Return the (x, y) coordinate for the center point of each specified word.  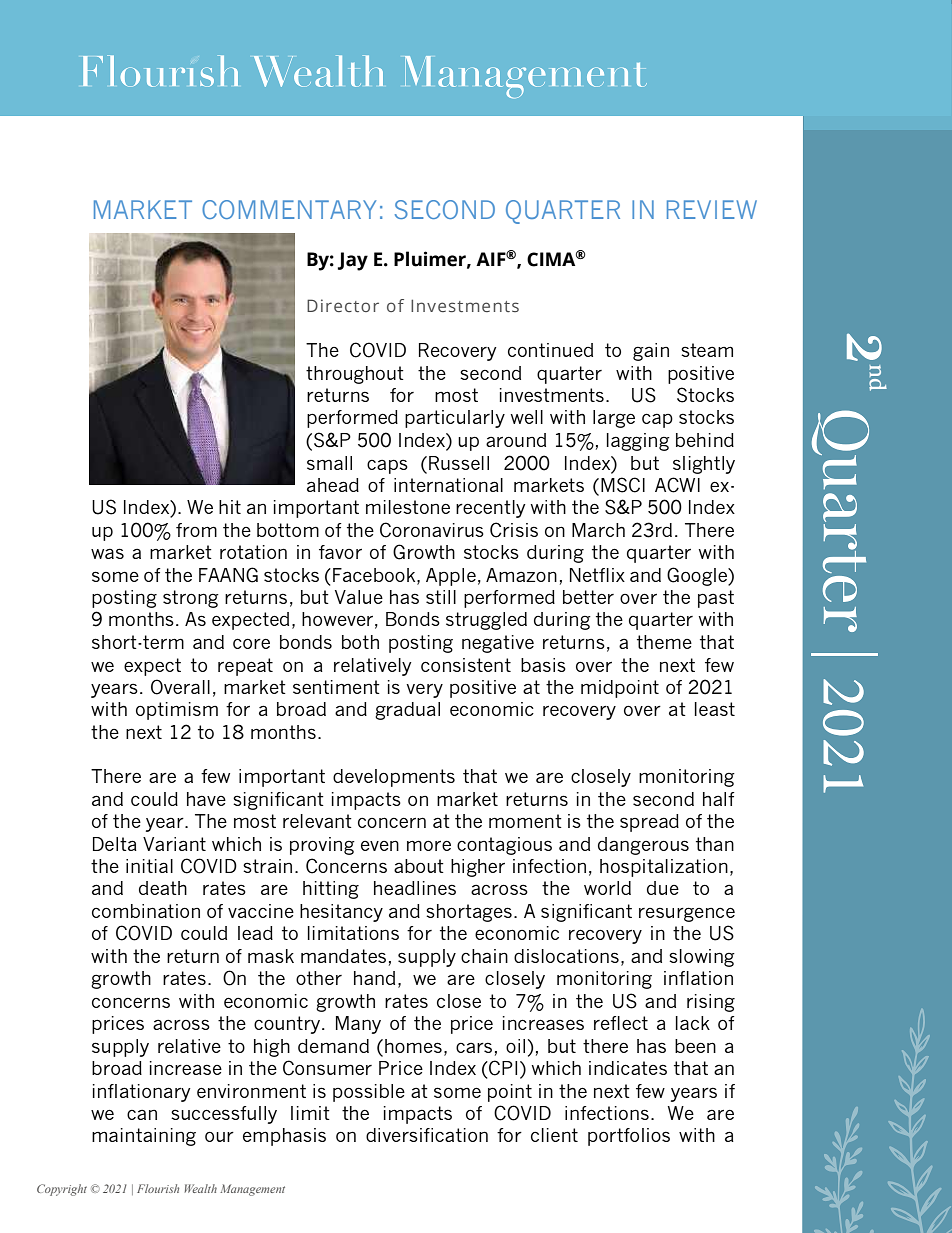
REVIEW (712, 209)
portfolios (629, 1137)
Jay (353, 261)
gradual (407, 711)
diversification (427, 1135)
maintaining (144, 1137)
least (715, 709)
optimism (177, 711)
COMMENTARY (289, 209)
